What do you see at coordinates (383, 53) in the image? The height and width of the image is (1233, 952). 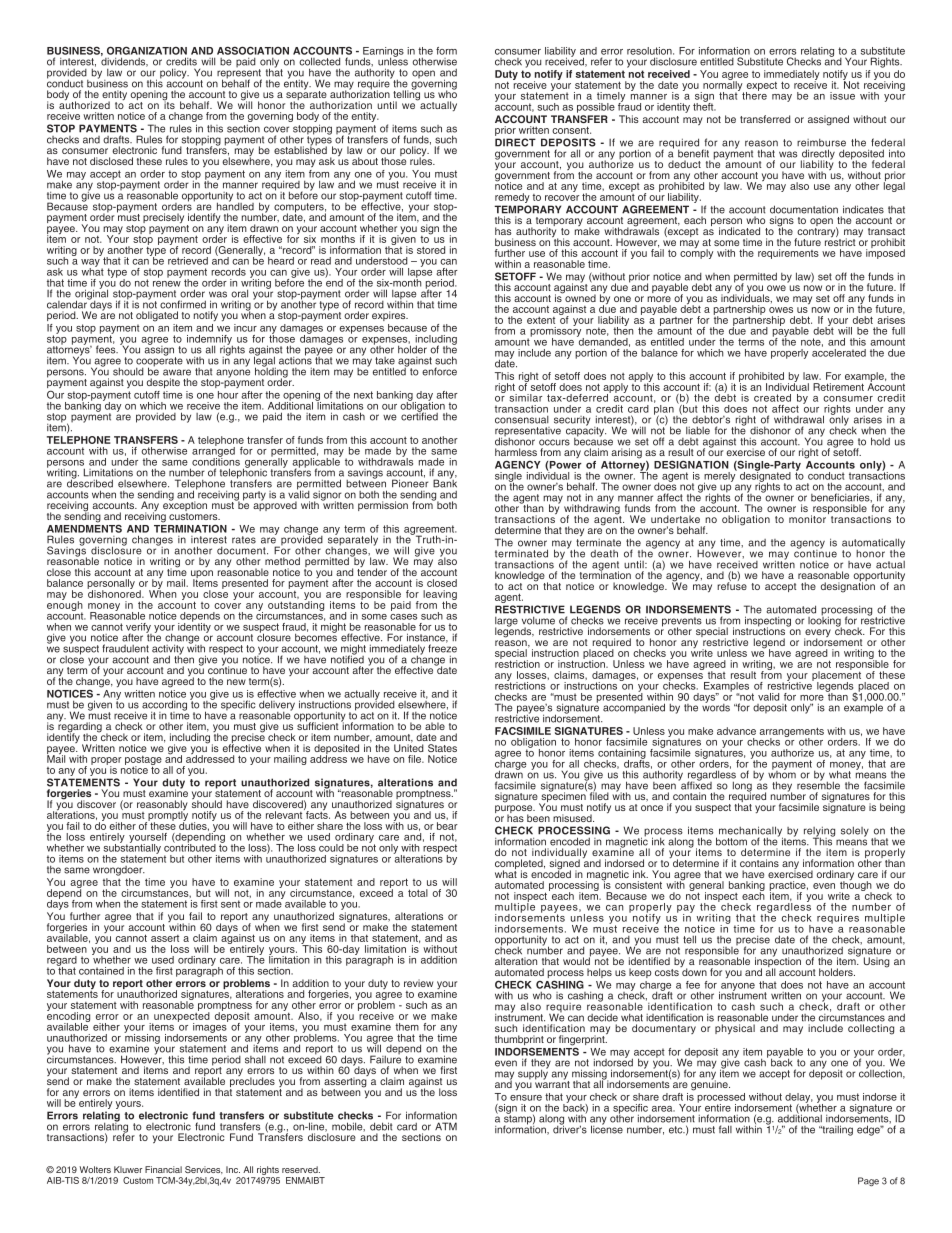 I see `Earnings` at bounding box center [383, 53].
